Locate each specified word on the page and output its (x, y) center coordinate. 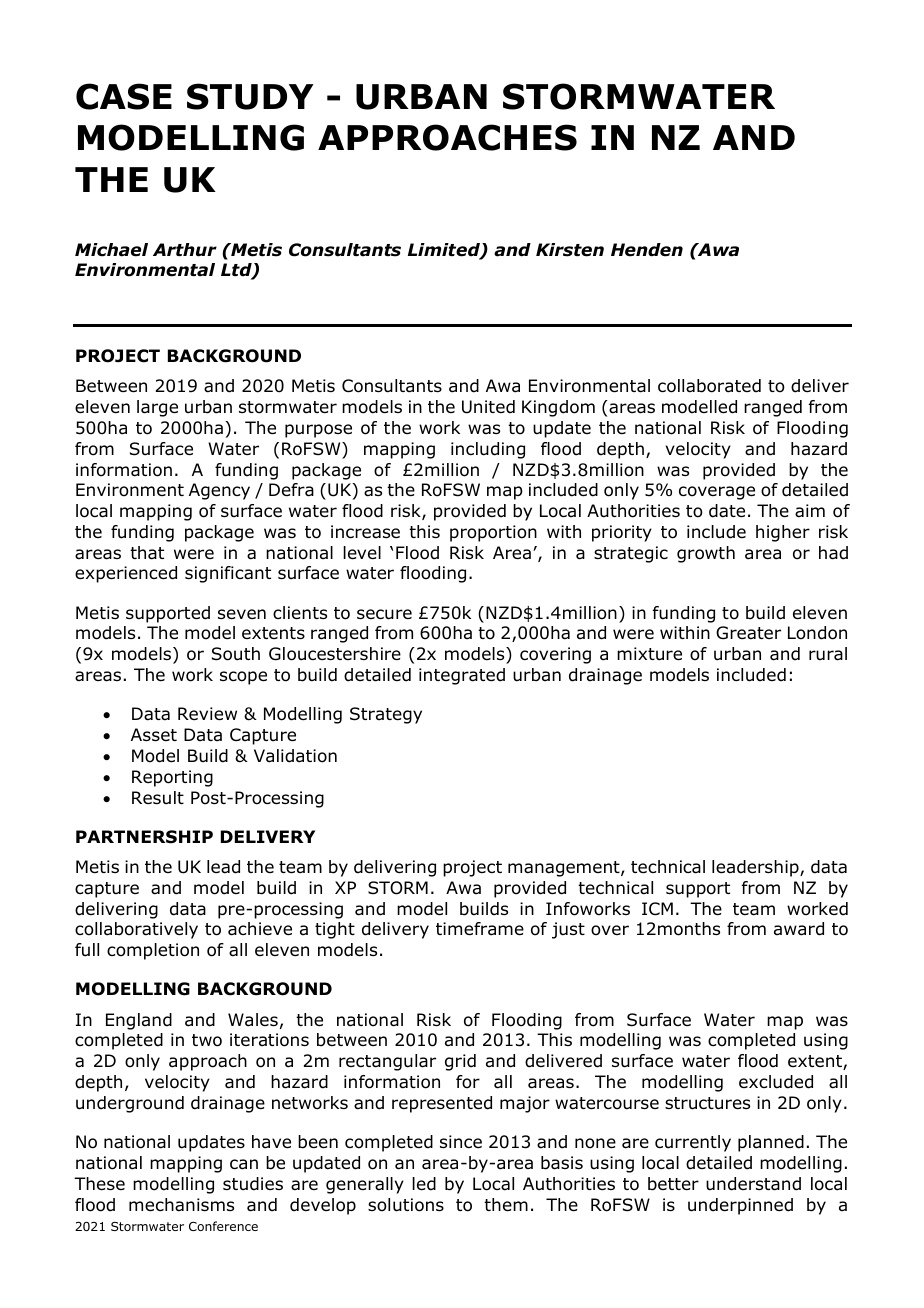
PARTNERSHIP (144, 837)
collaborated (709, 386)
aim (810, 511)
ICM (657, 909)
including (488, 450)
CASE (124, 96)
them (506, 1205)
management (565, 869)
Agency (219, 491)
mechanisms (181, 1205)
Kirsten (570, 250)
